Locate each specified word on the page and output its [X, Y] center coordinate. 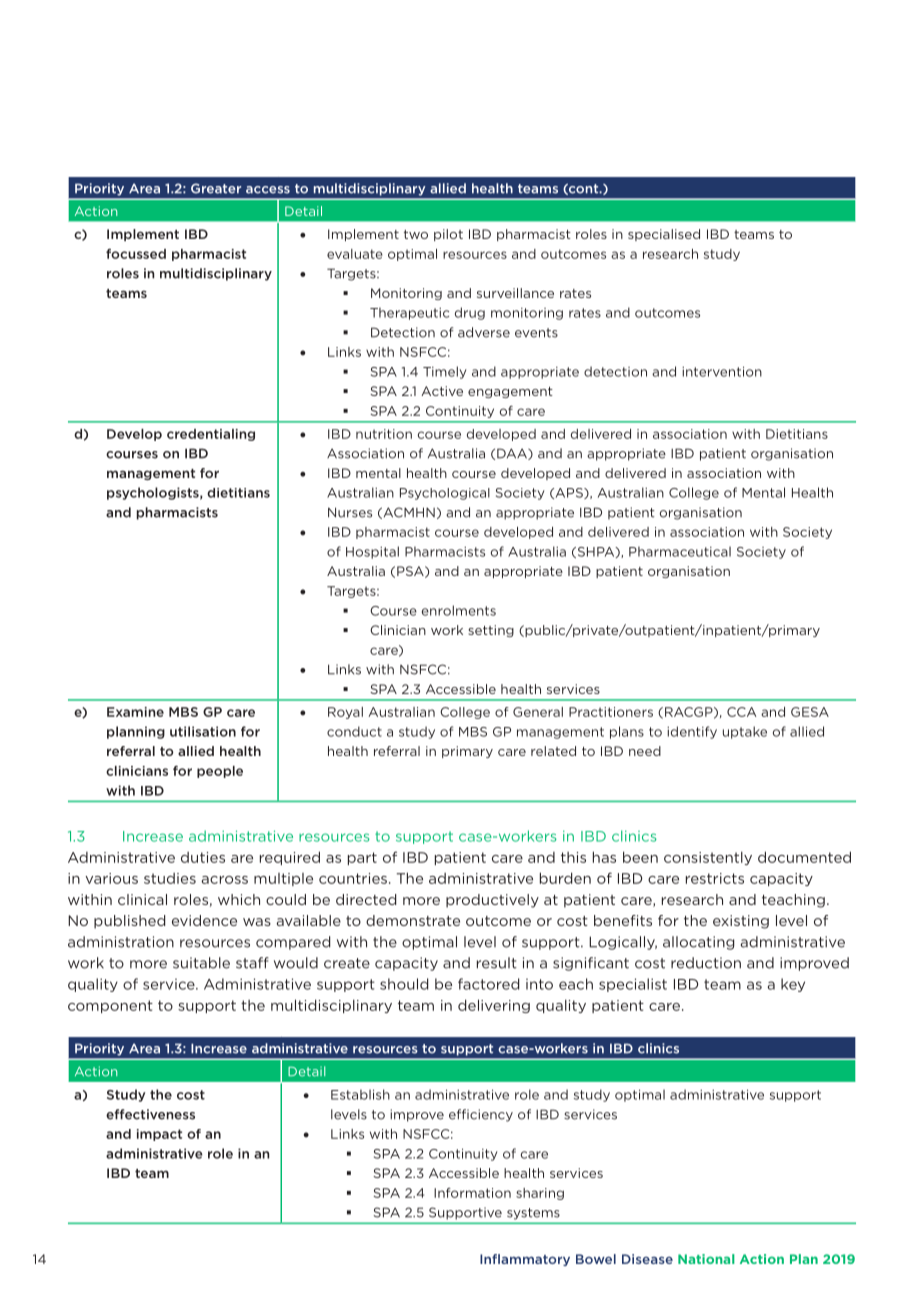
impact [159, 1135]
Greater [216, 188]
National [706, 1259]
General [538, 712]
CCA [741, 712]
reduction [706, 963]
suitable [201, 963]
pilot [448, 235]
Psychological [445, 494]
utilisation [203, 731]
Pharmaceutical [680, 551]
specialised [664, 235]
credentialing [211, 435]
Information [472, 1193]
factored [488, 984]
